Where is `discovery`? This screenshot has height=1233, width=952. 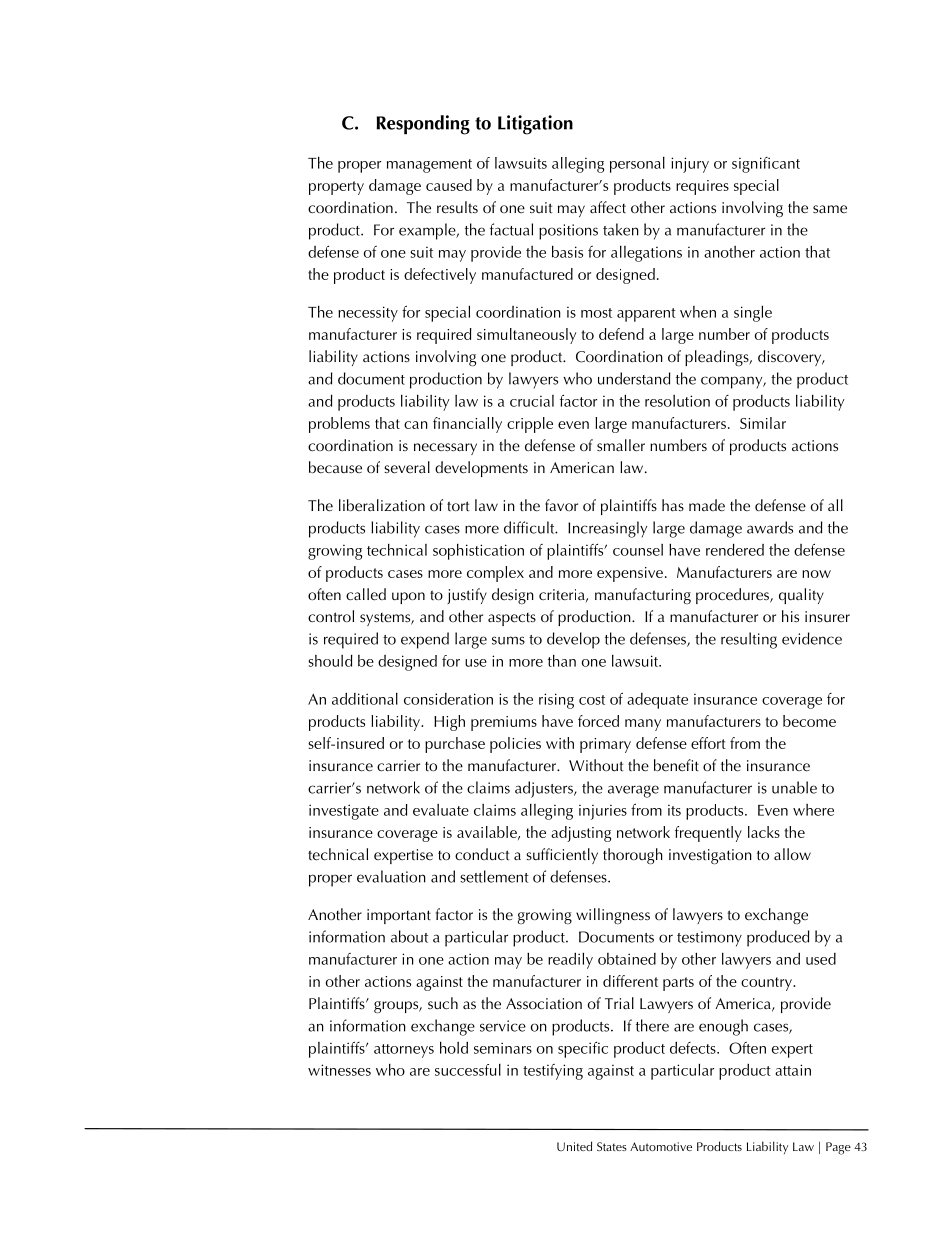
discovery is located at coordinates (791, 358).
